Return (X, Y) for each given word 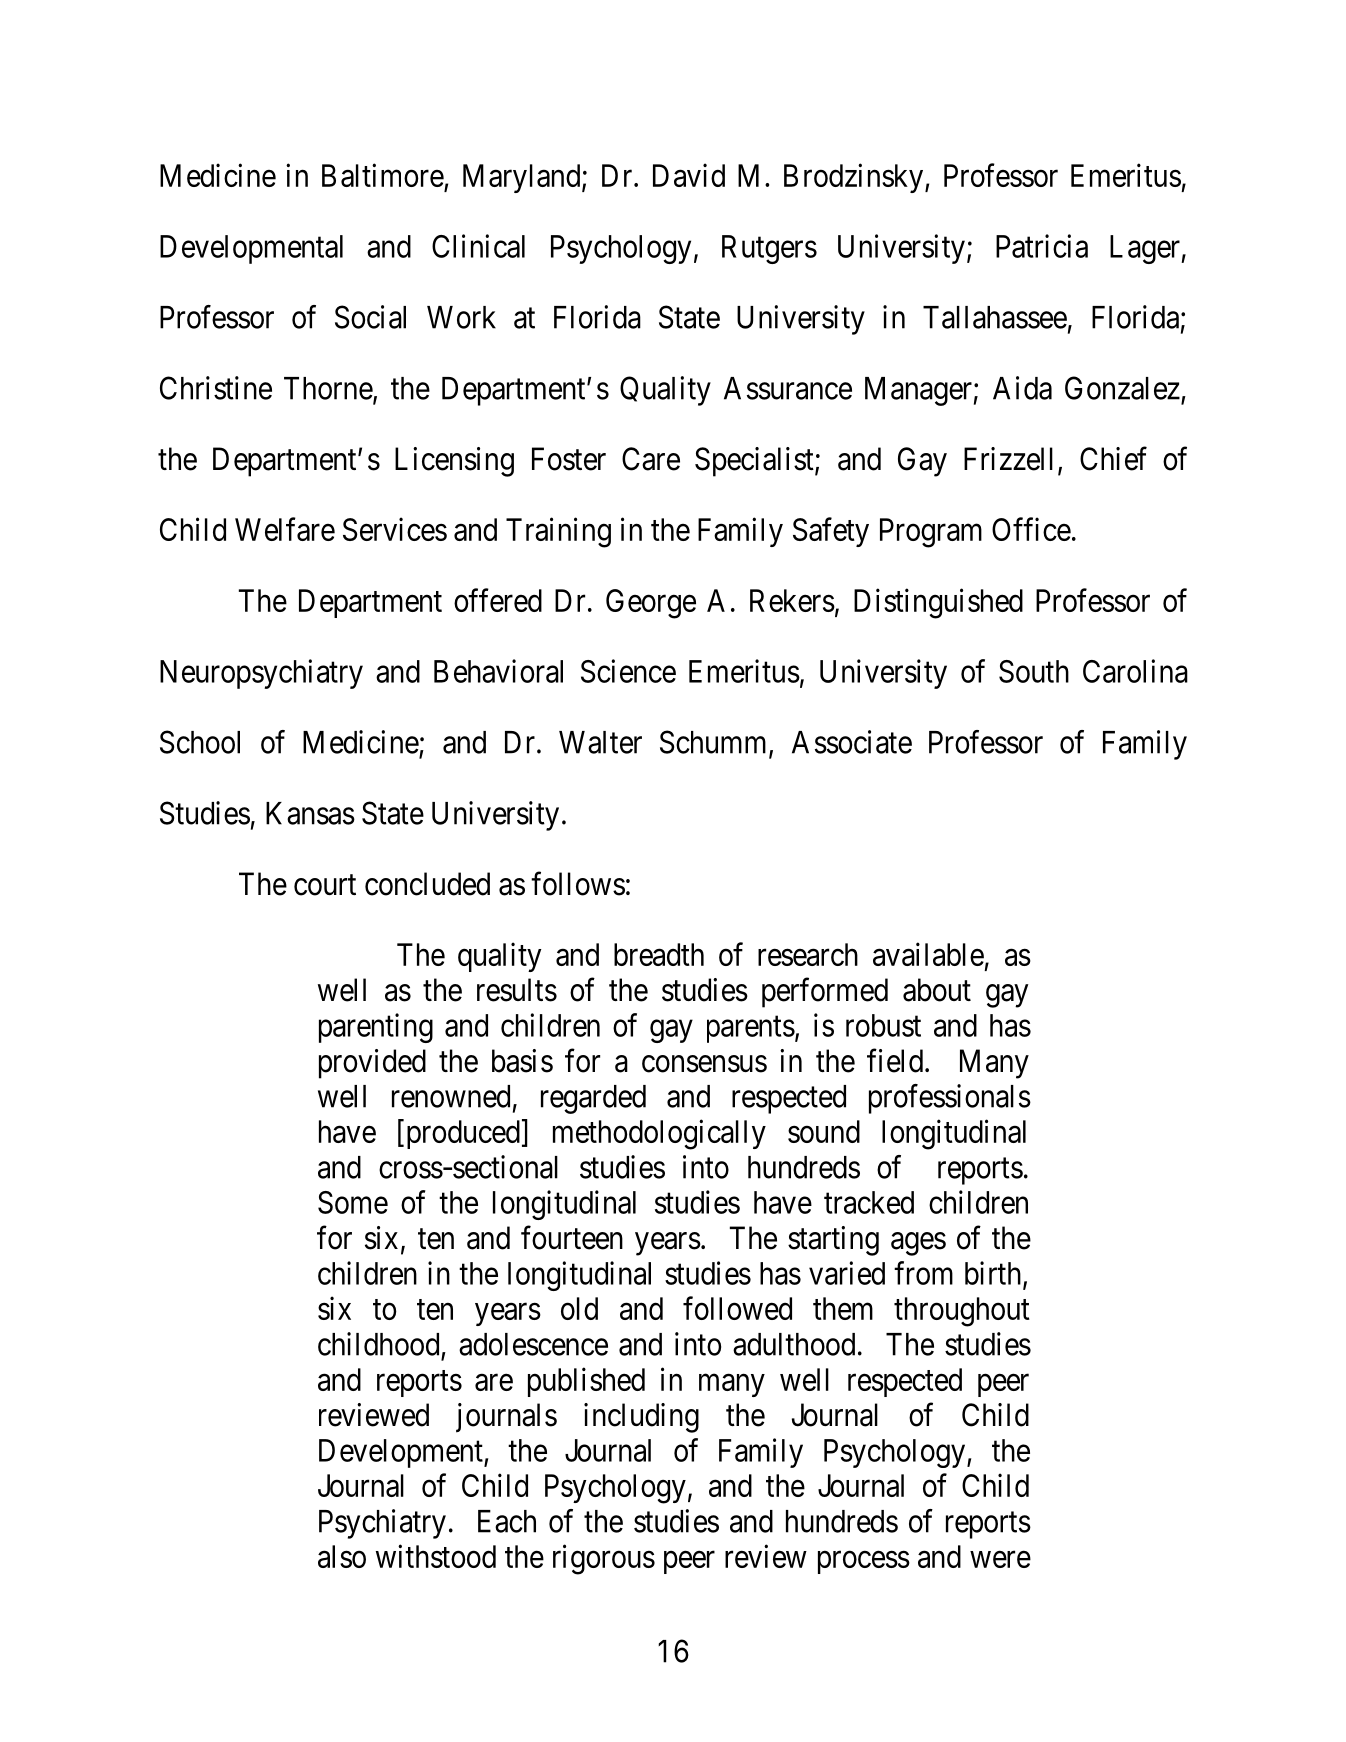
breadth (659, 954)
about (937, 990)
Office (1031, 529)
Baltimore (383, 175)
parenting (376, 1028)
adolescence (533, 1344)
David (689, 175)
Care (651, 459)
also (342, 1556)
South (1034, 671)
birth (994, 1274)
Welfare (285, 529)
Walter (600, 742)
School (200, 742)
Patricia (1042, 246)
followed (737, 1308)
